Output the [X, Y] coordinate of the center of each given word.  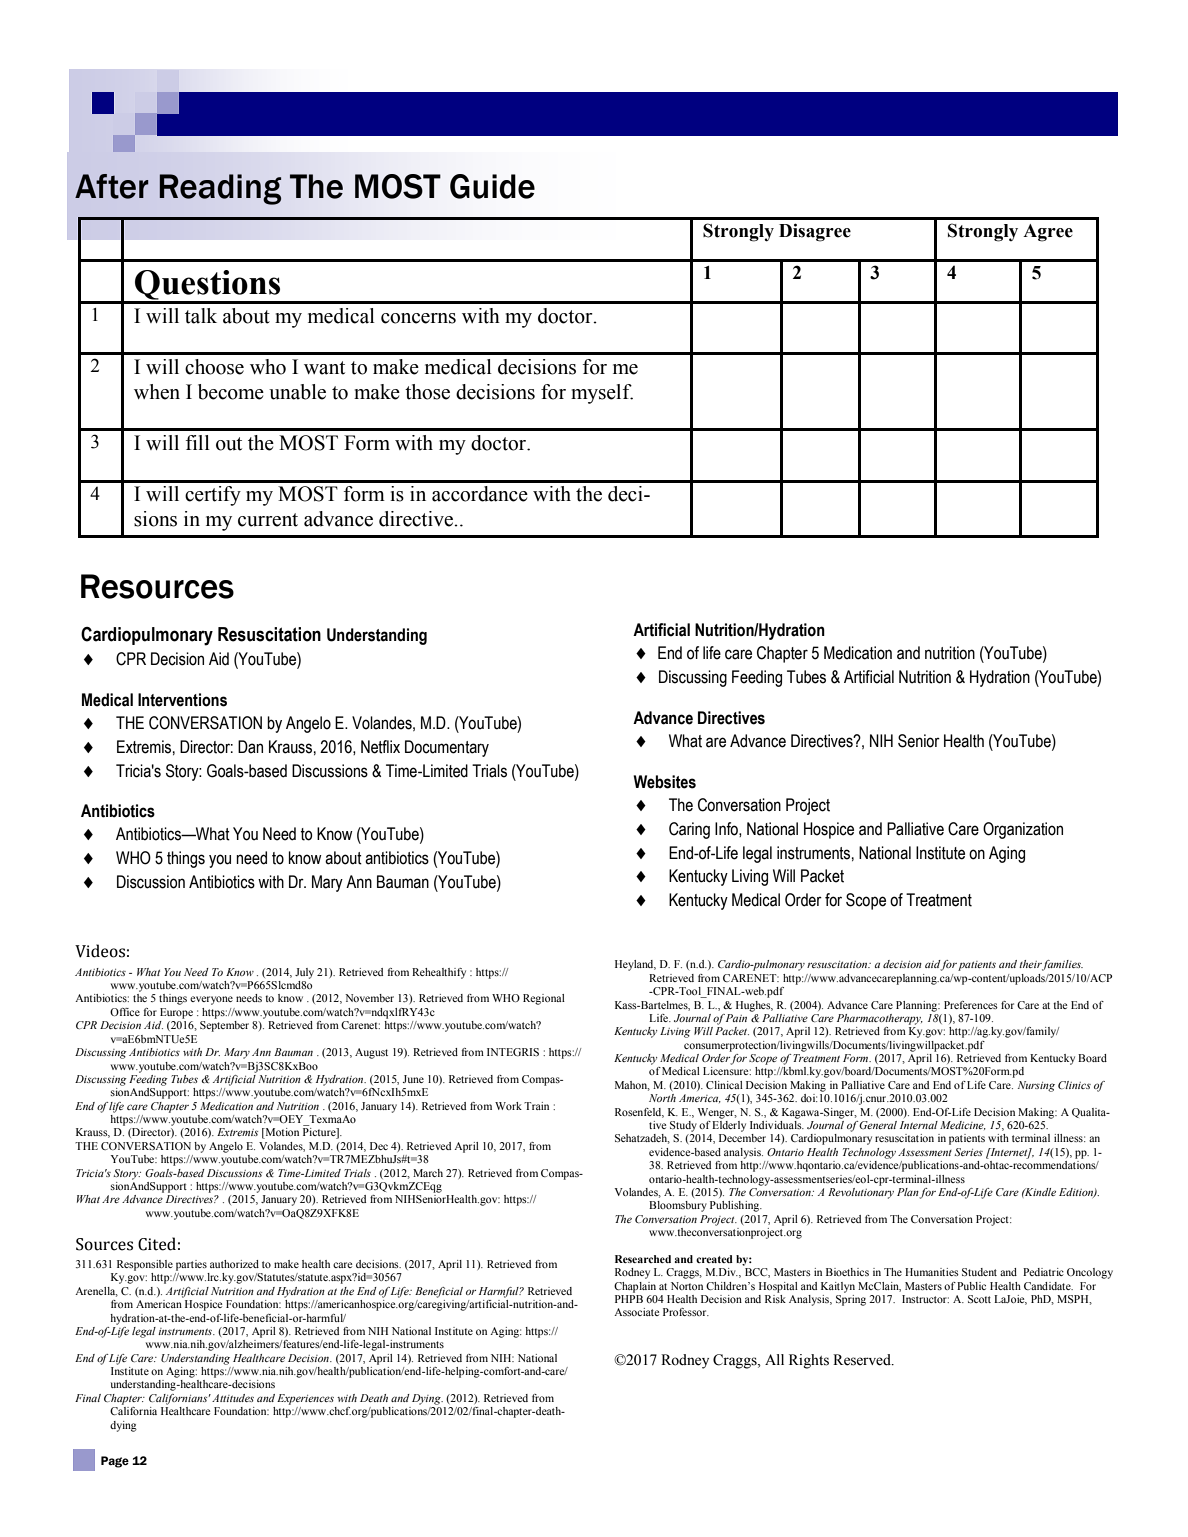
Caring [689, 830]
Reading [220, 189]
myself [602, 394]
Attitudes [233, 1398]
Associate [636, 1312]
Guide [492, 186]
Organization [1023, 830]
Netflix [380, 747]
